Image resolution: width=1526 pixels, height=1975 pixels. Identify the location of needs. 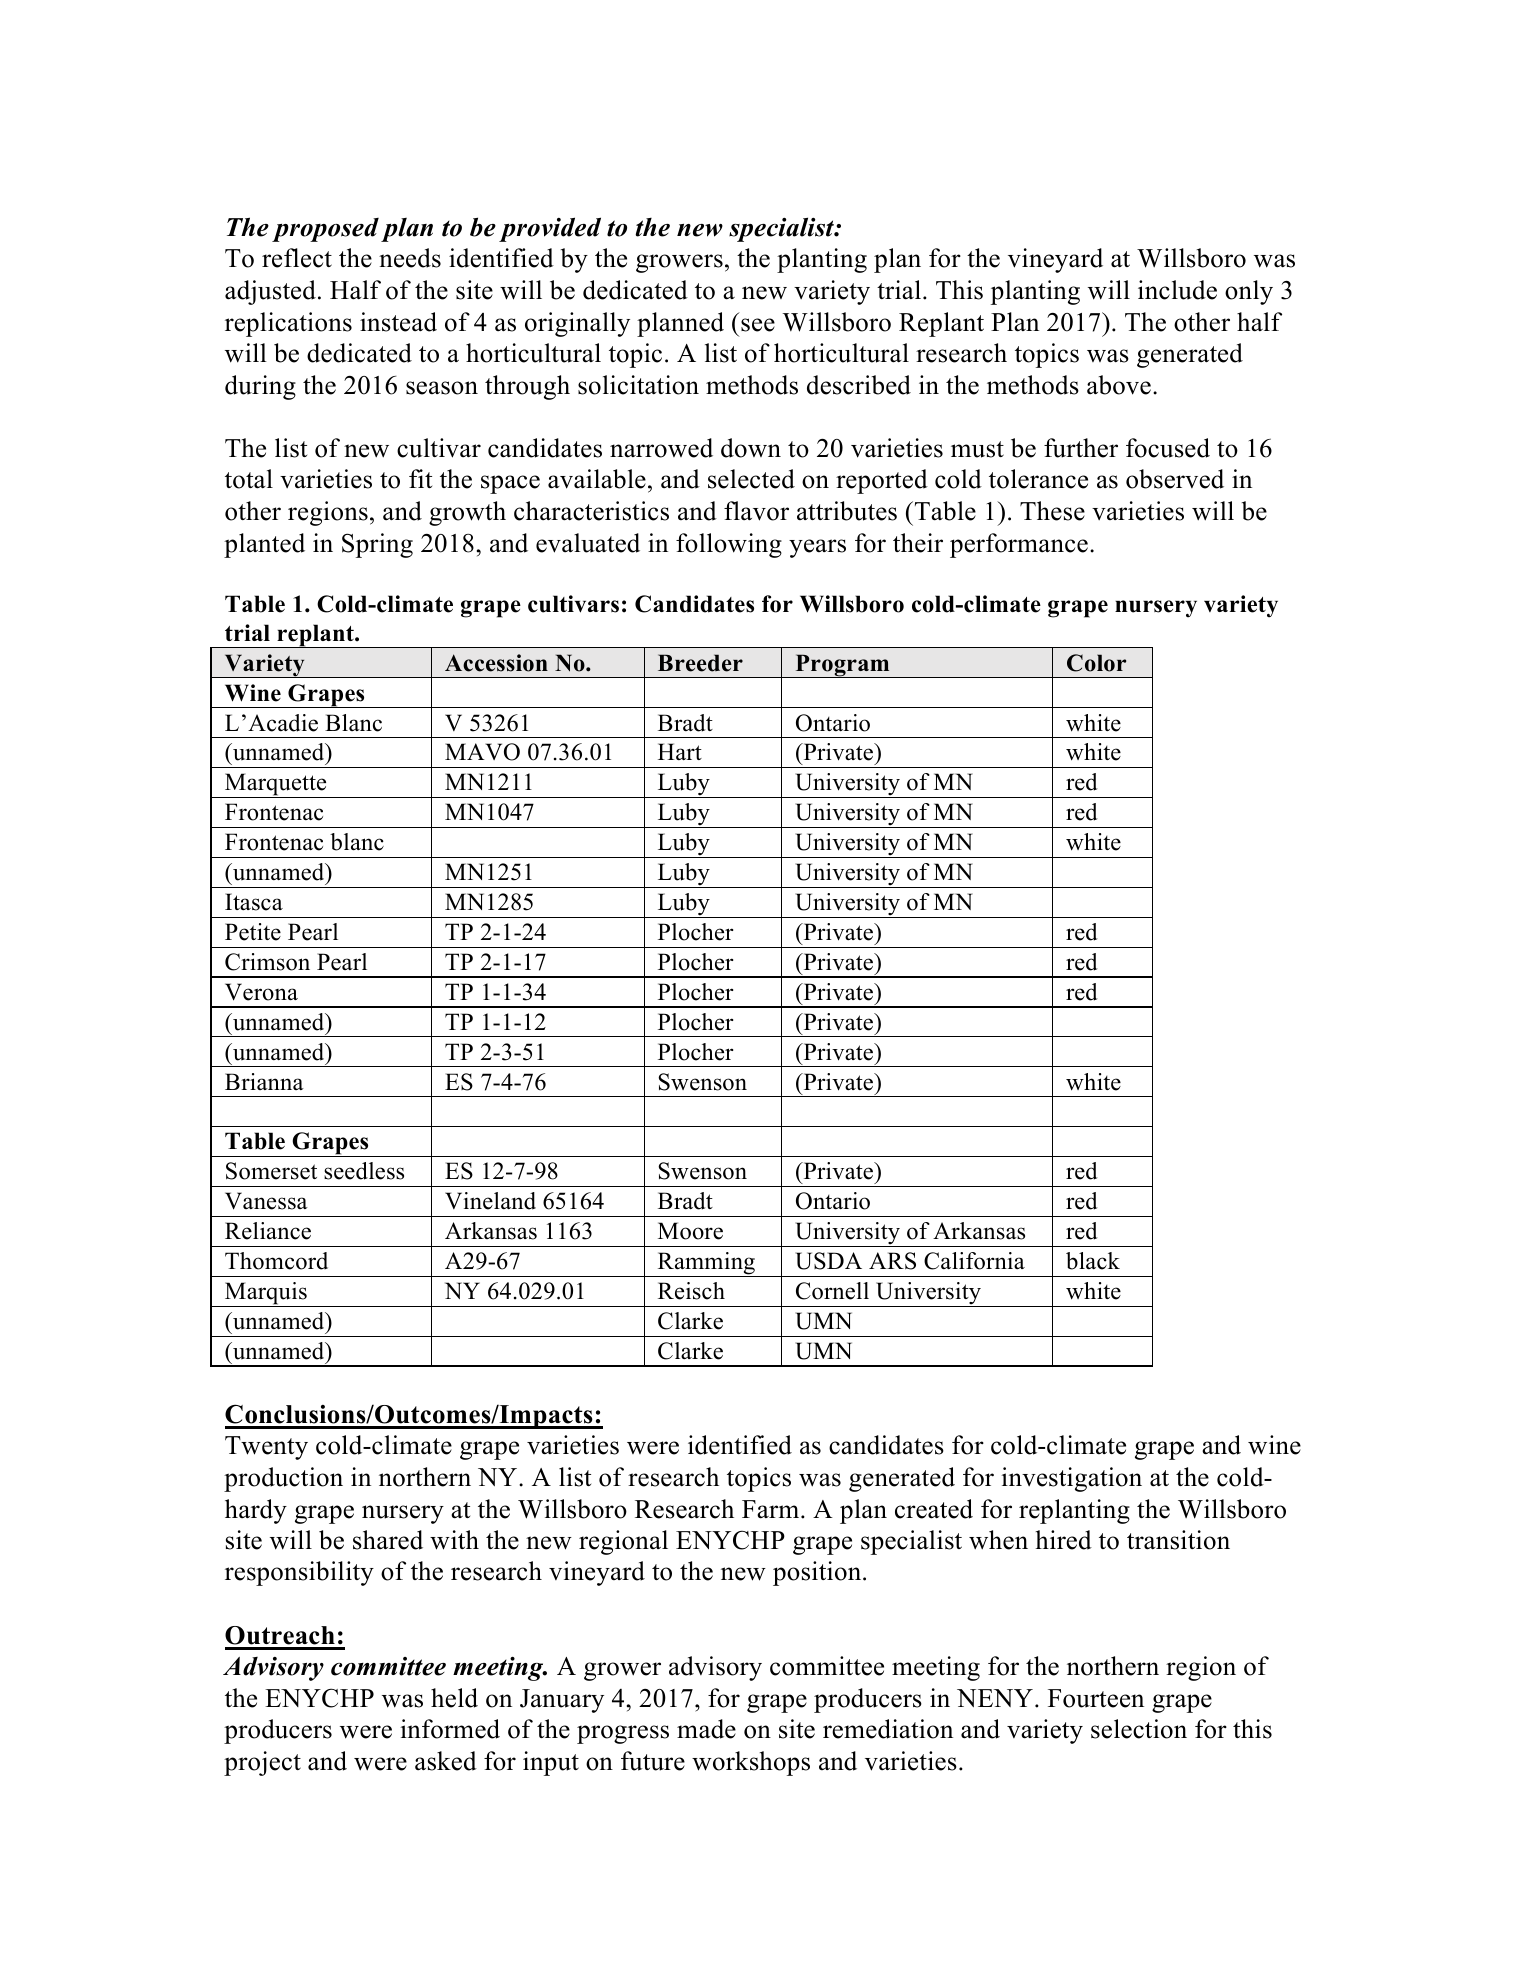
(410, 258).
